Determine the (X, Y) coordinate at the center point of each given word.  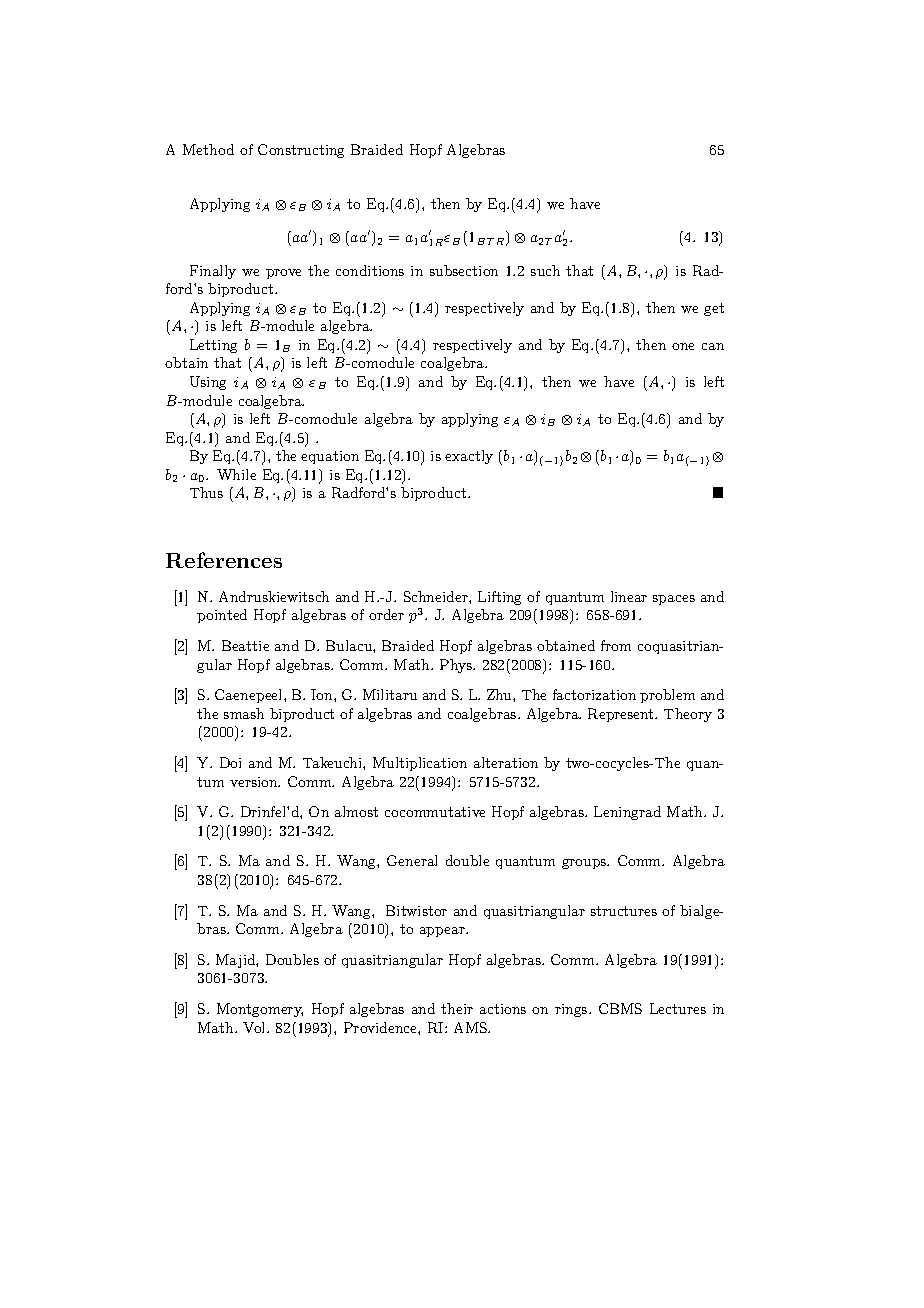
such (545, 270)
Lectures (678, 1008)
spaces (674, 600)
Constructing (301, 151)
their (457, 1008)
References (224, 560)
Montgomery (260, 1010)
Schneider (437, 596)
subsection (464, 270)
